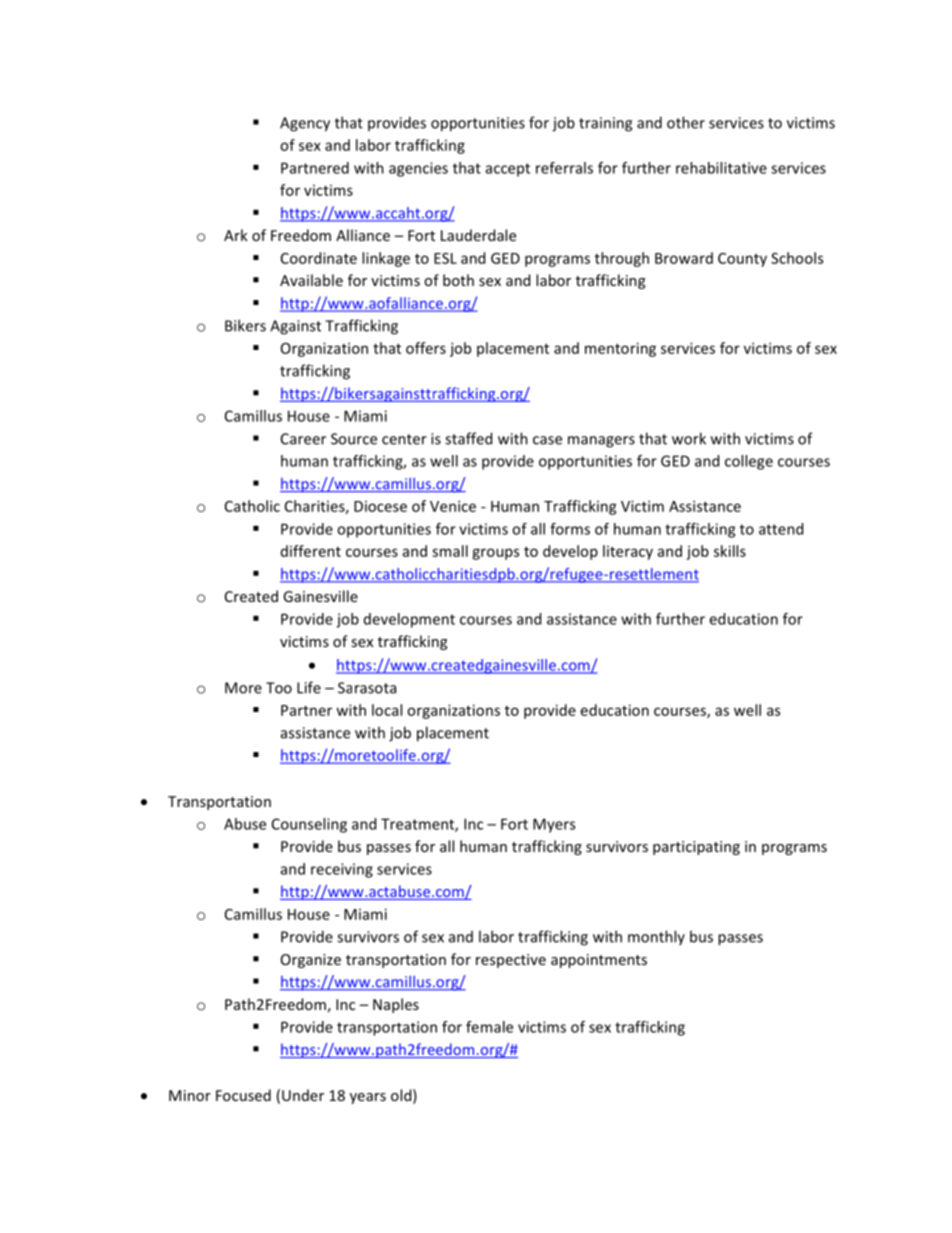 The height and width of the image is (1233, 952). What do you see at coordinates (730, 551) in the image?
I see `skills` at bounding box center [730, 551].
